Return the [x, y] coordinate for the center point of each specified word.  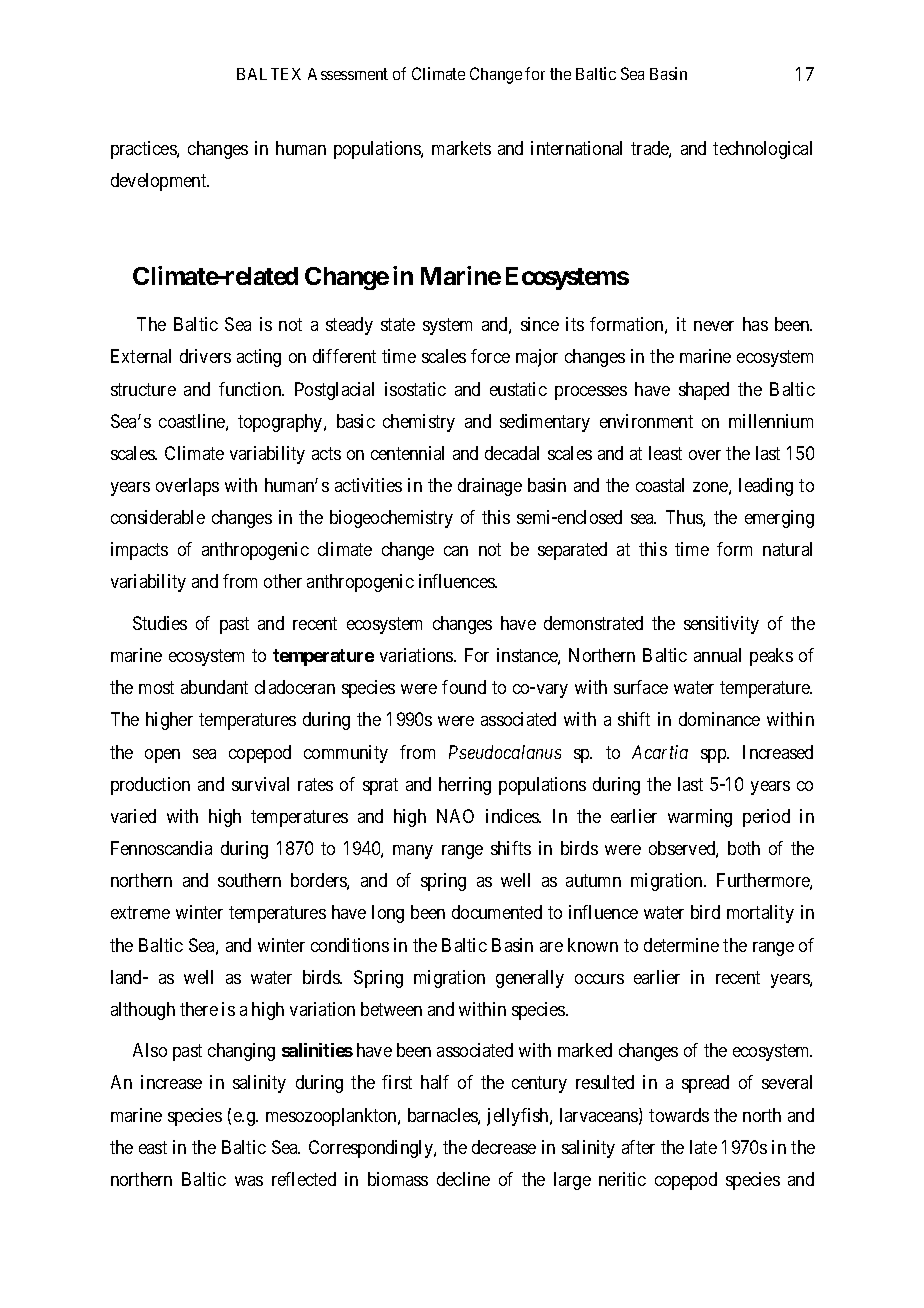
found [464, 687]
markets [461, 148]
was [249, 1181]
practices [144, 150]
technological [762, 150]
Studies [160, 623]
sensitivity [721, 625]
